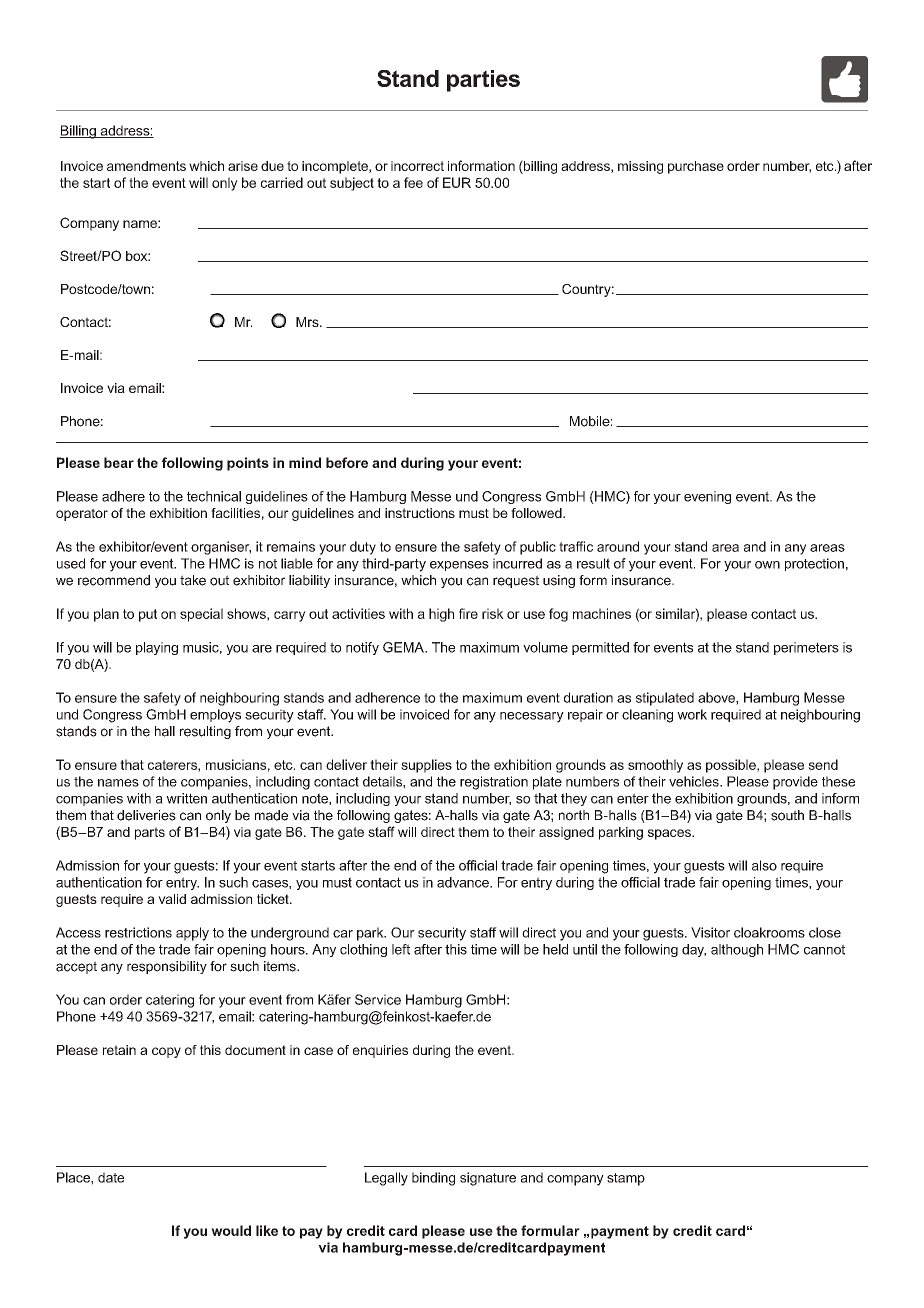 This document has height=1308, width=924. I want to click on parts, so click(150, 833).
